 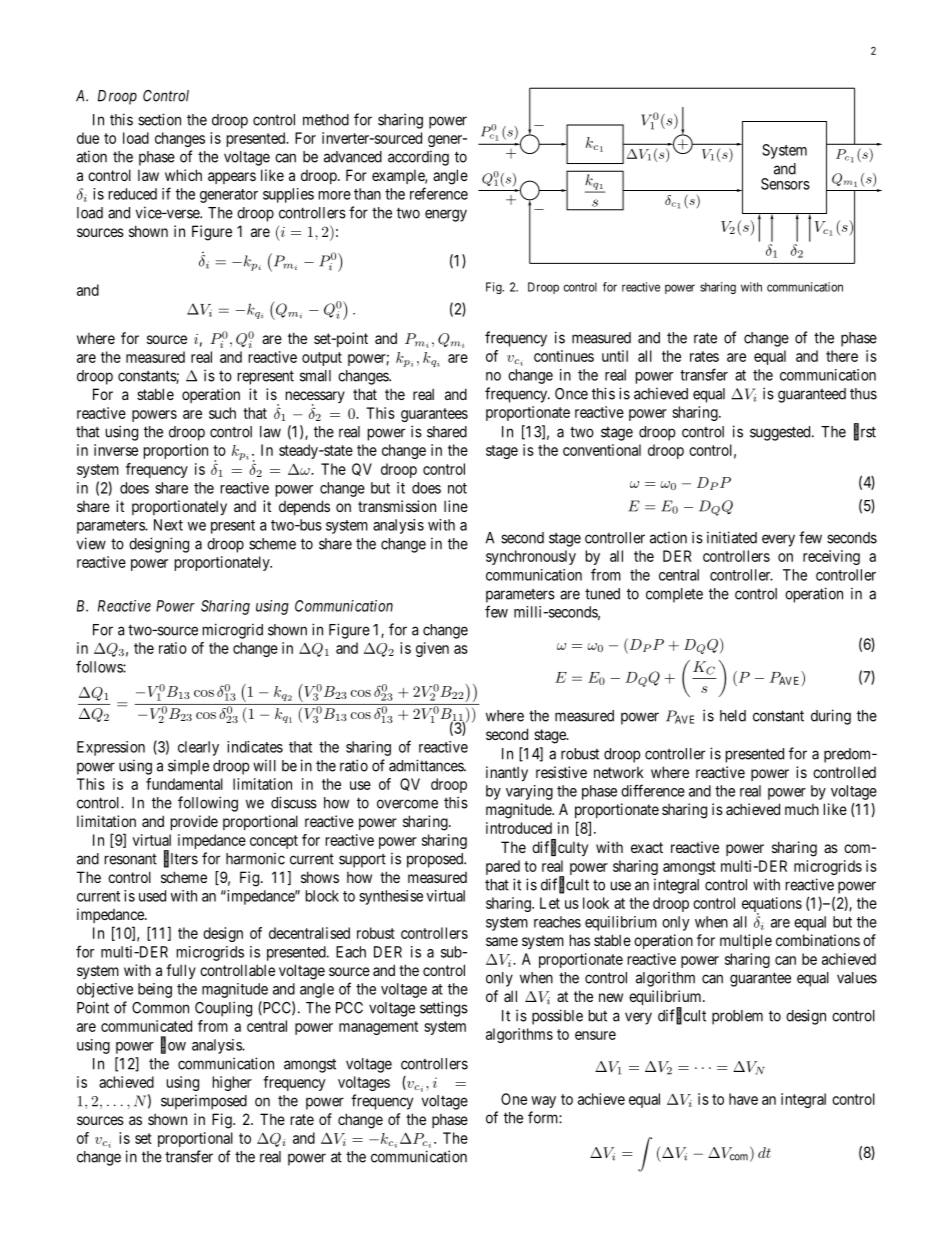 I want to click on flow, so click(x=173, y=1045).
